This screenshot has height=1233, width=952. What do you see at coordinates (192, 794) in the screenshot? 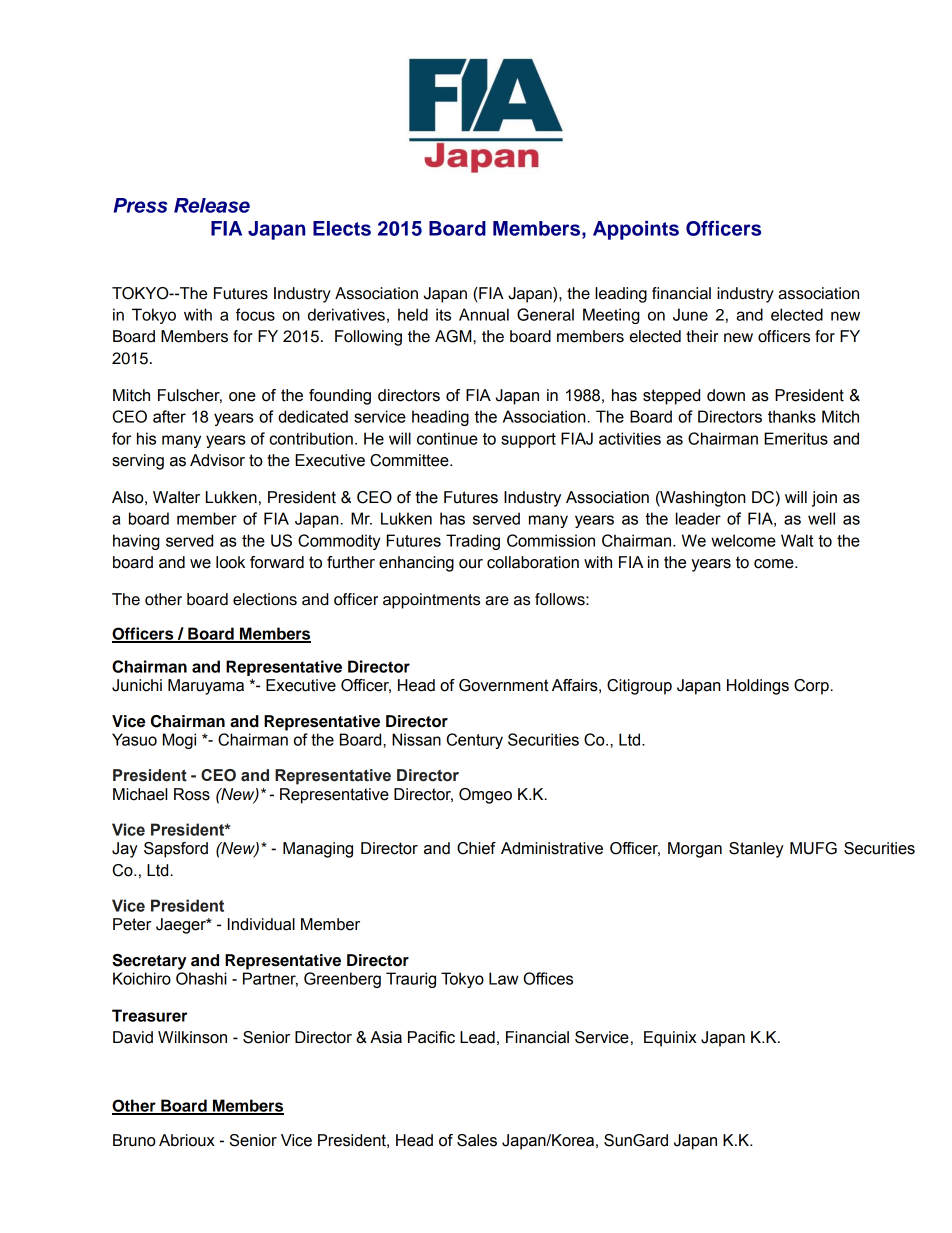
I see `Ross` at bounding box center [192, 794].
